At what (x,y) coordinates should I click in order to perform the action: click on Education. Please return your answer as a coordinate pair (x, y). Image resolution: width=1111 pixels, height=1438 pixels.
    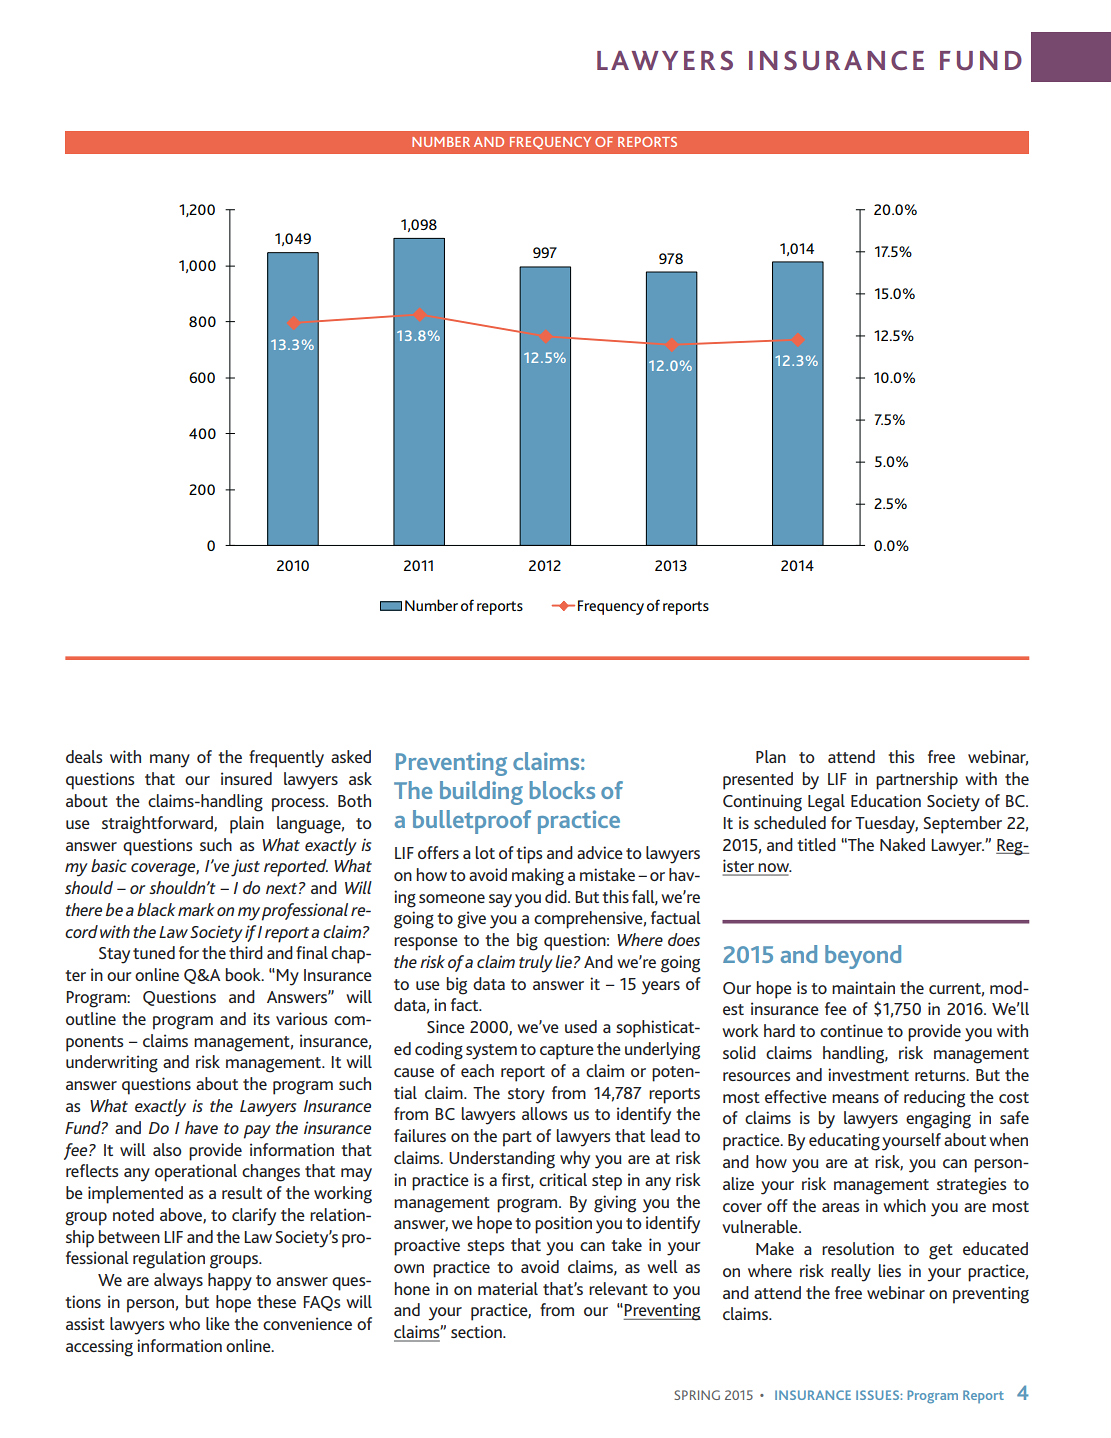
    Looking at the image, I should click on (886, 800).
